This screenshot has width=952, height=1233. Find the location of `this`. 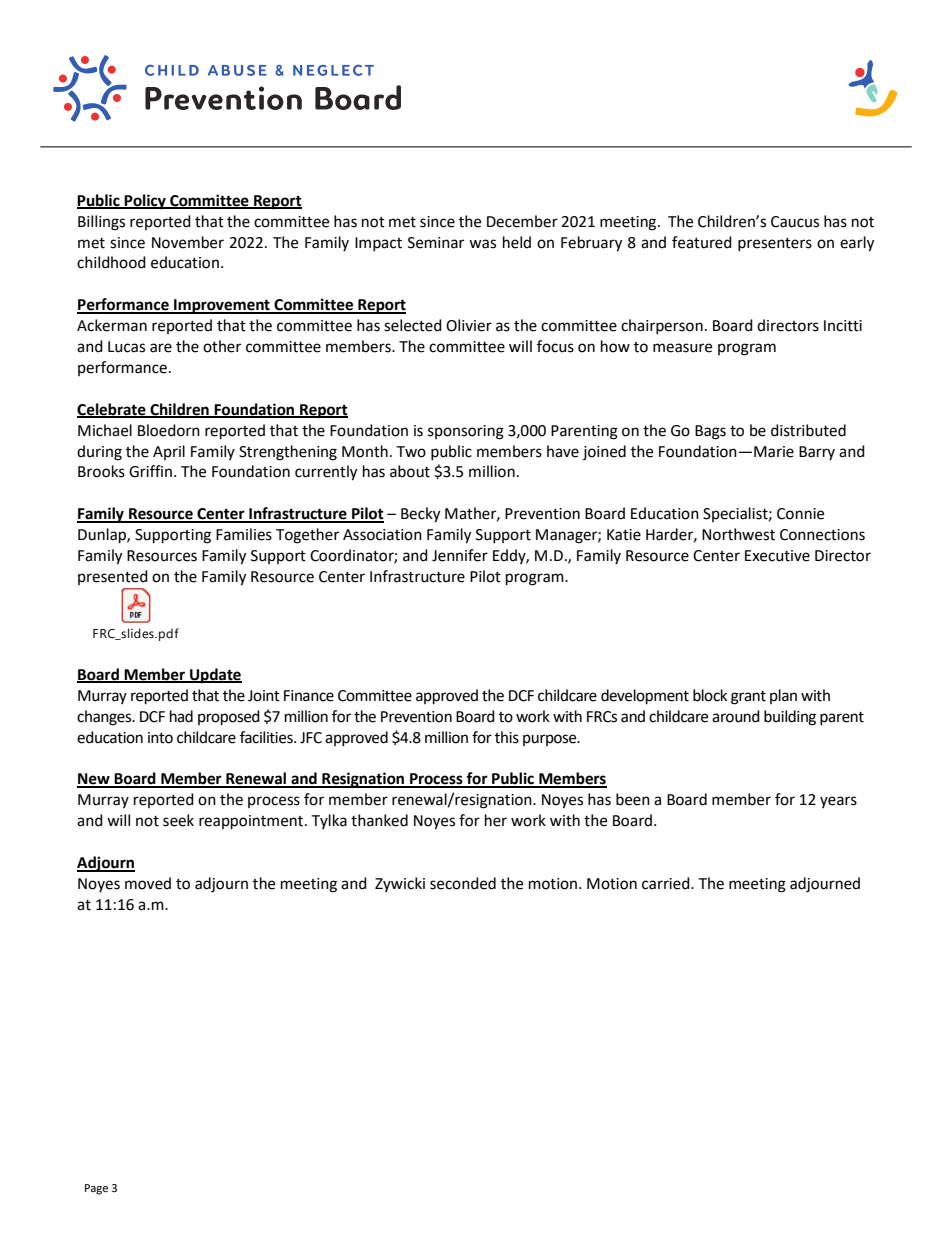

this is located at coordinates (507, 737).
